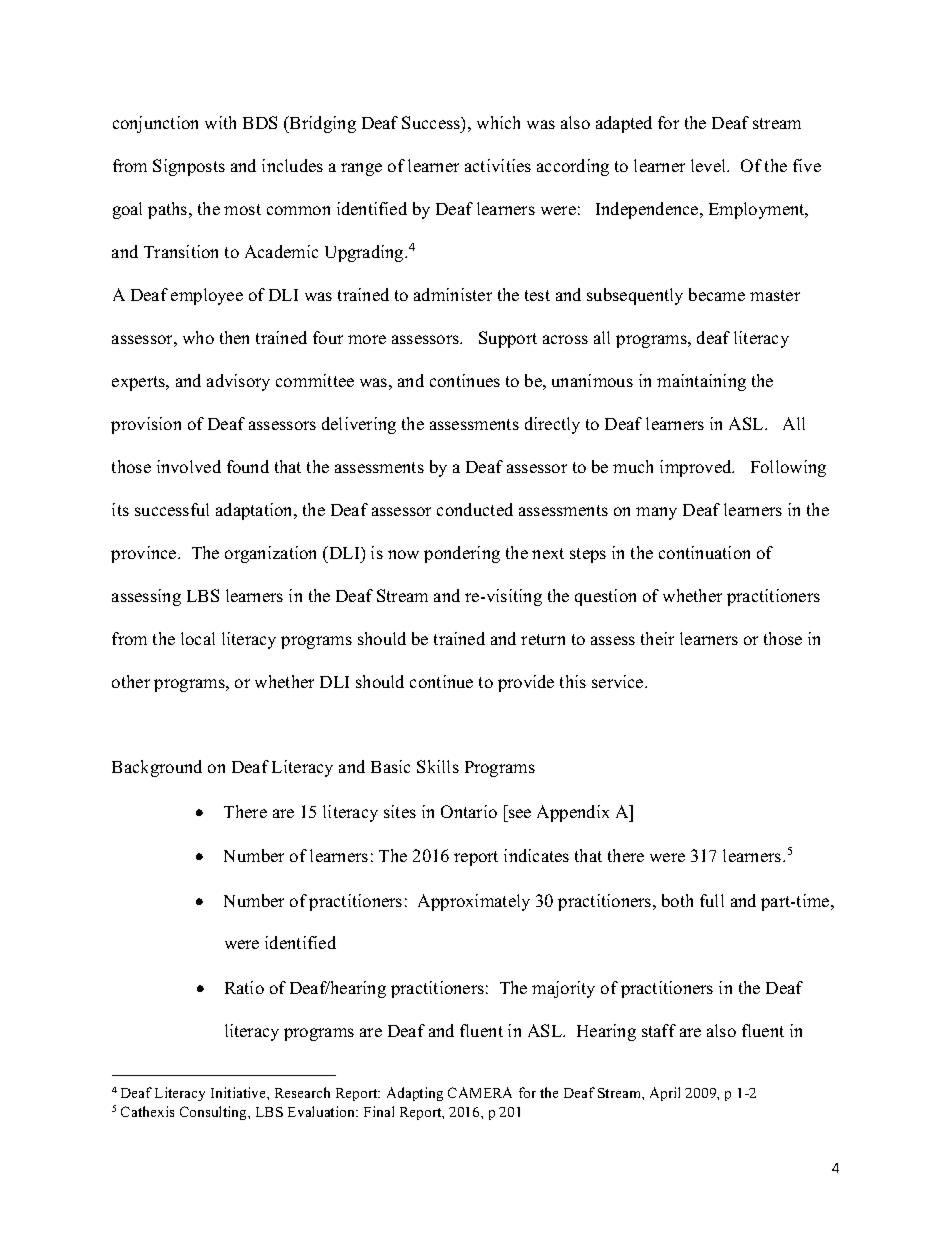 Image resolution: width=952 pixels, height=1233 pixels. Describe the element at coordinates (189, 167) in the image. I see `Signposts` at that location.
